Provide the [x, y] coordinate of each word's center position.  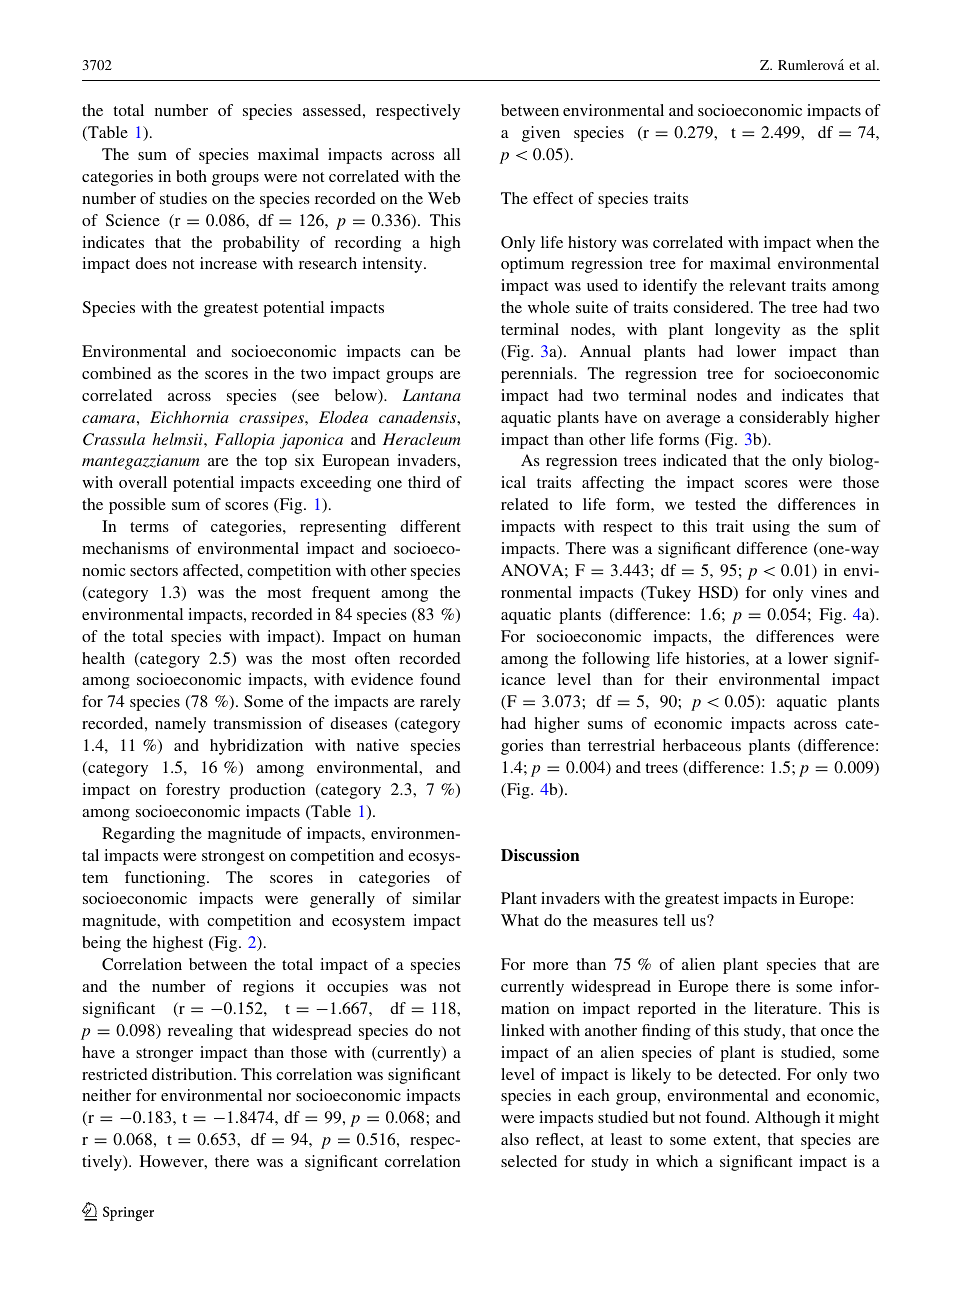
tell [674, 920]
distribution [193, 1074]
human [437, 636]
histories [716, 658]
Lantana [431, 395]
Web [444, 198]
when [834, 242]
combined [116, 373]
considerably [784, 419]
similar [437, 898]
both [191, 176]
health [103, 658]
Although [788, 1119]
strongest [233, 858]
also [515, 1139]
